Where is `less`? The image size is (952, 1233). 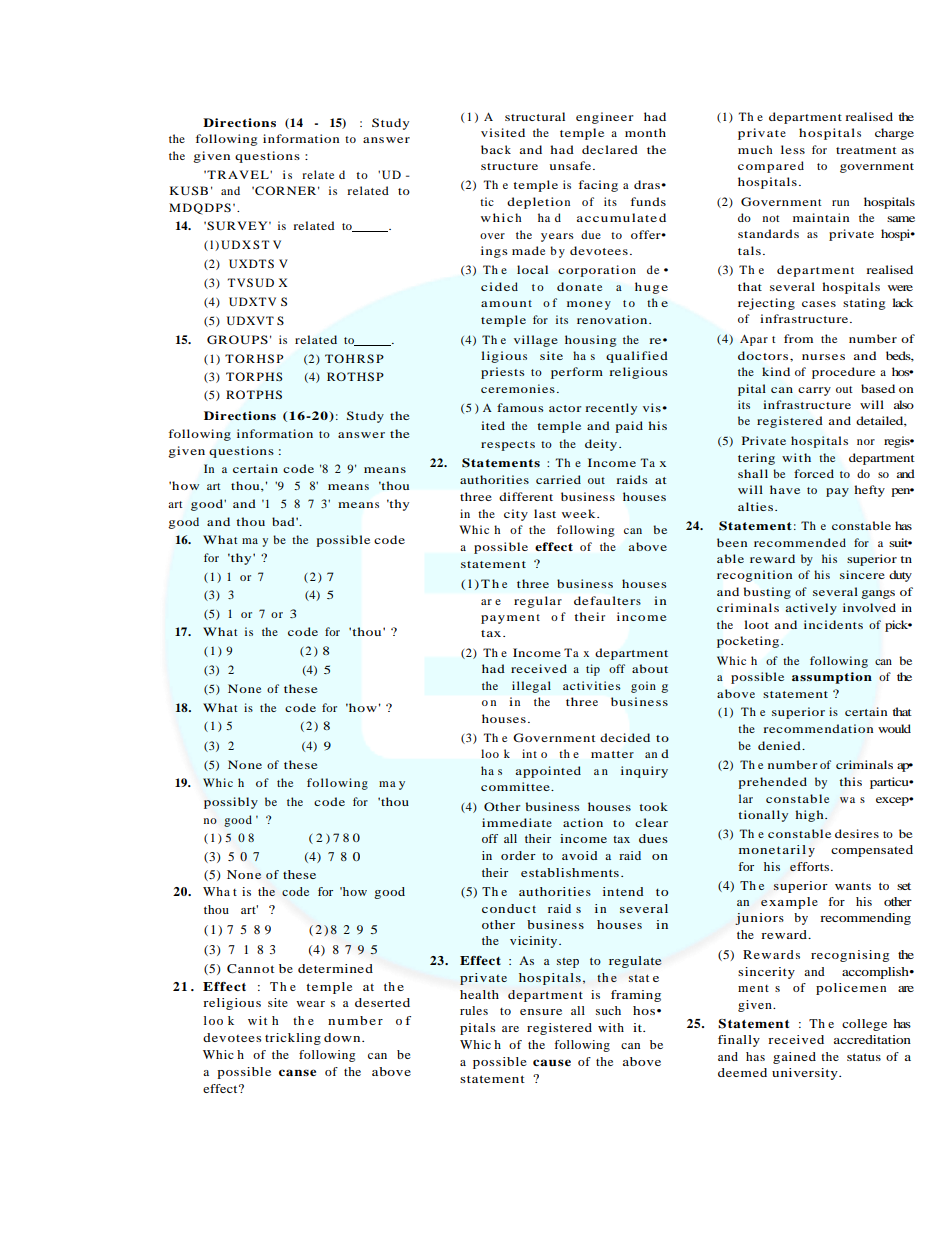 less is located at coordinates (793, 149).
